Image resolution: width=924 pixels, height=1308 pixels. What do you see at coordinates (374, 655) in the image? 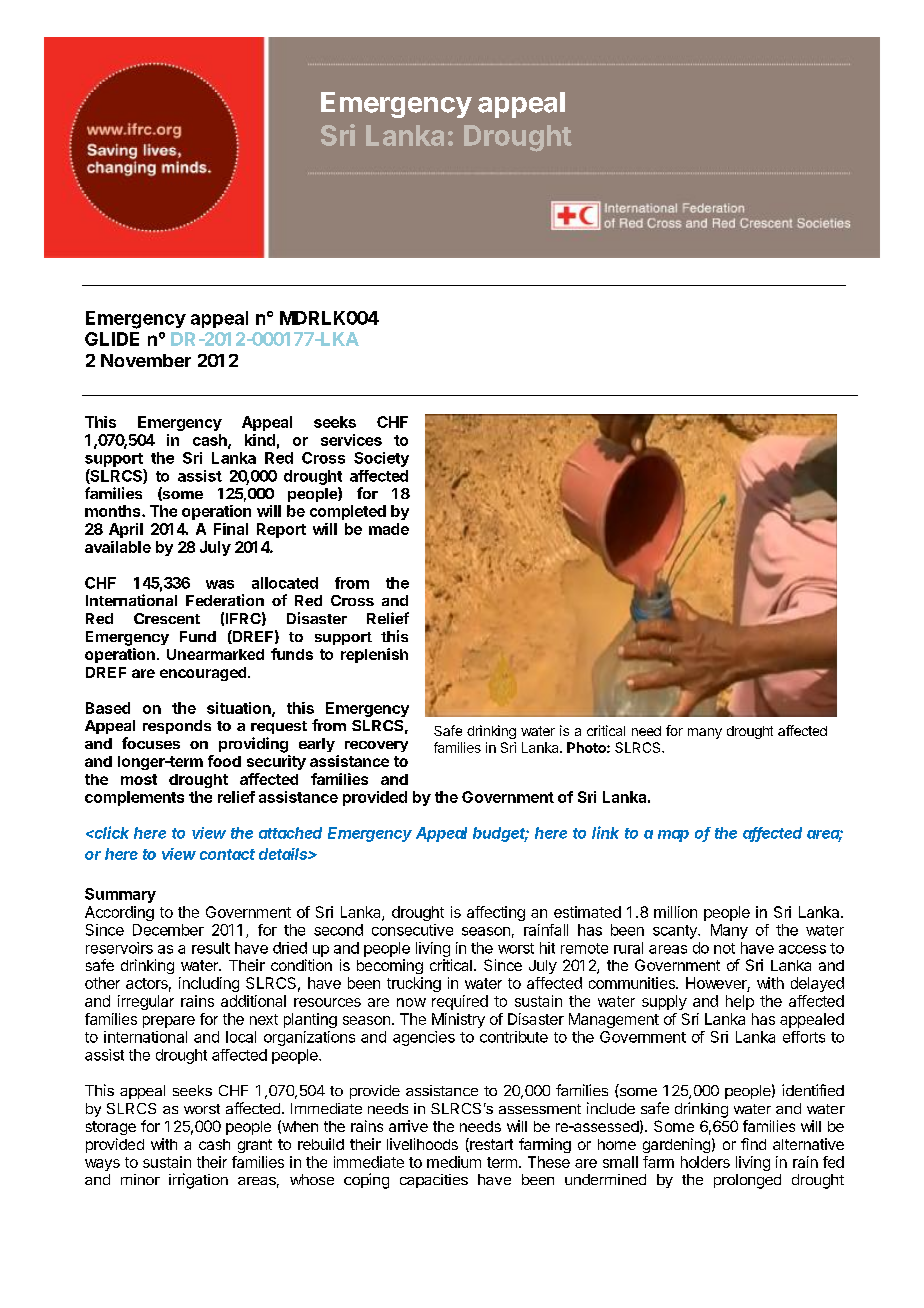
I see `replenish` at bounding box center [374, 655].
